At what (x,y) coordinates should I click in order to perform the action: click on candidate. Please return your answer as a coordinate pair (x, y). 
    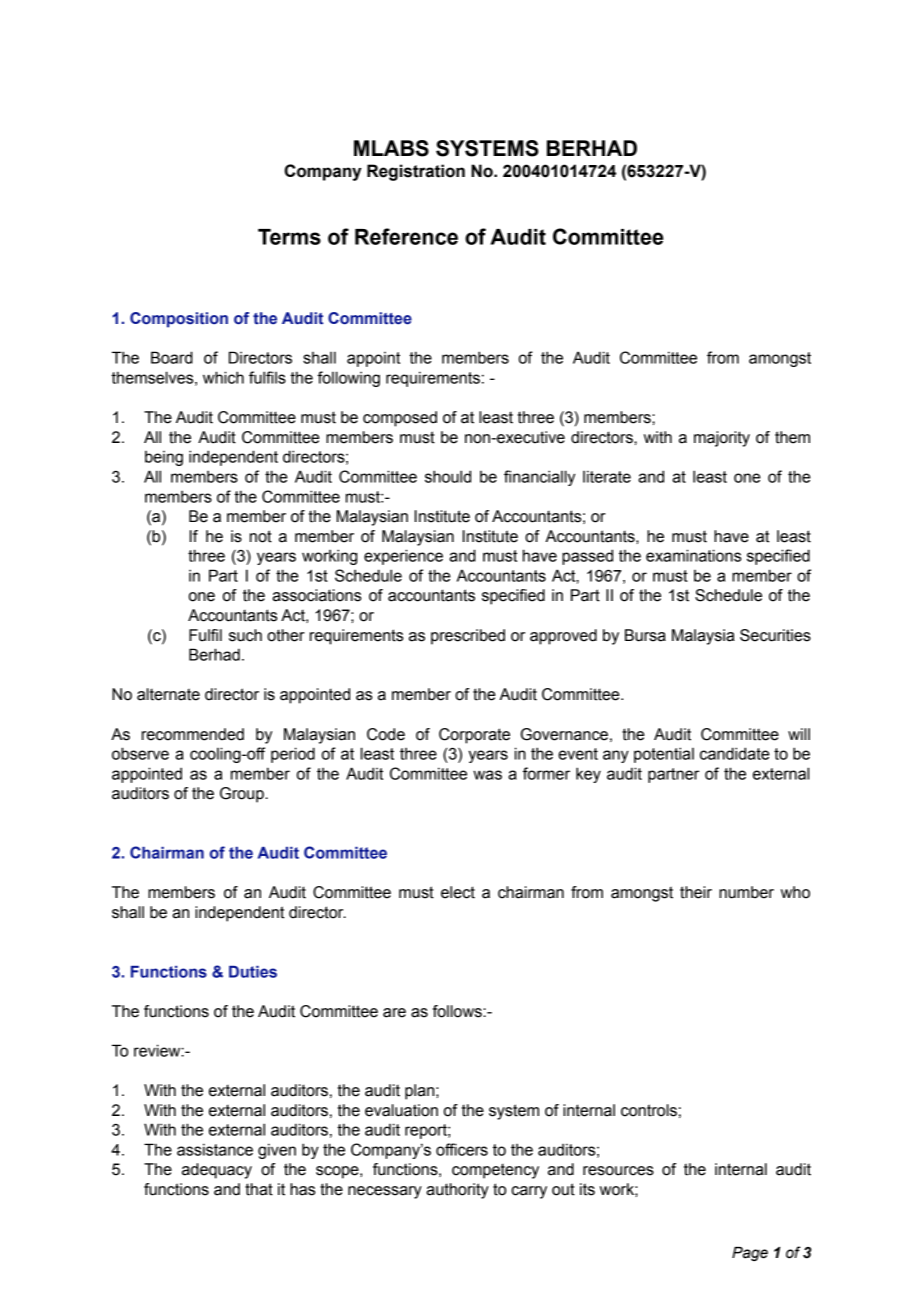
    Looking at the image, I should click on (735, 753).
